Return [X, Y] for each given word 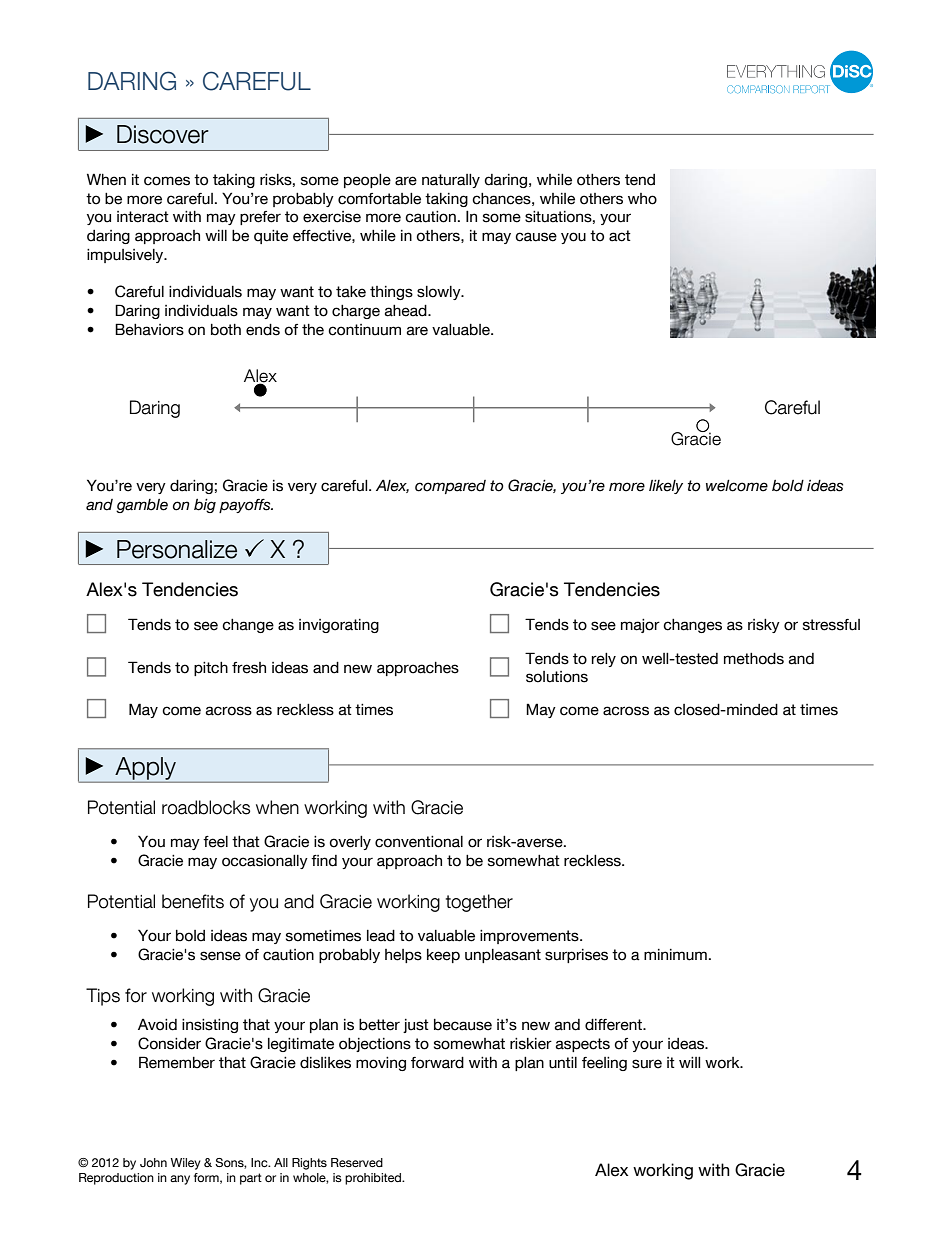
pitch [211, 669]
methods [754, 659]
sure [647, 1064]
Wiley [186, 1164]
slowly [440, 293]
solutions [557, 677]
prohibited [374, 1179]
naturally [451, 181]
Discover [163, 134]
